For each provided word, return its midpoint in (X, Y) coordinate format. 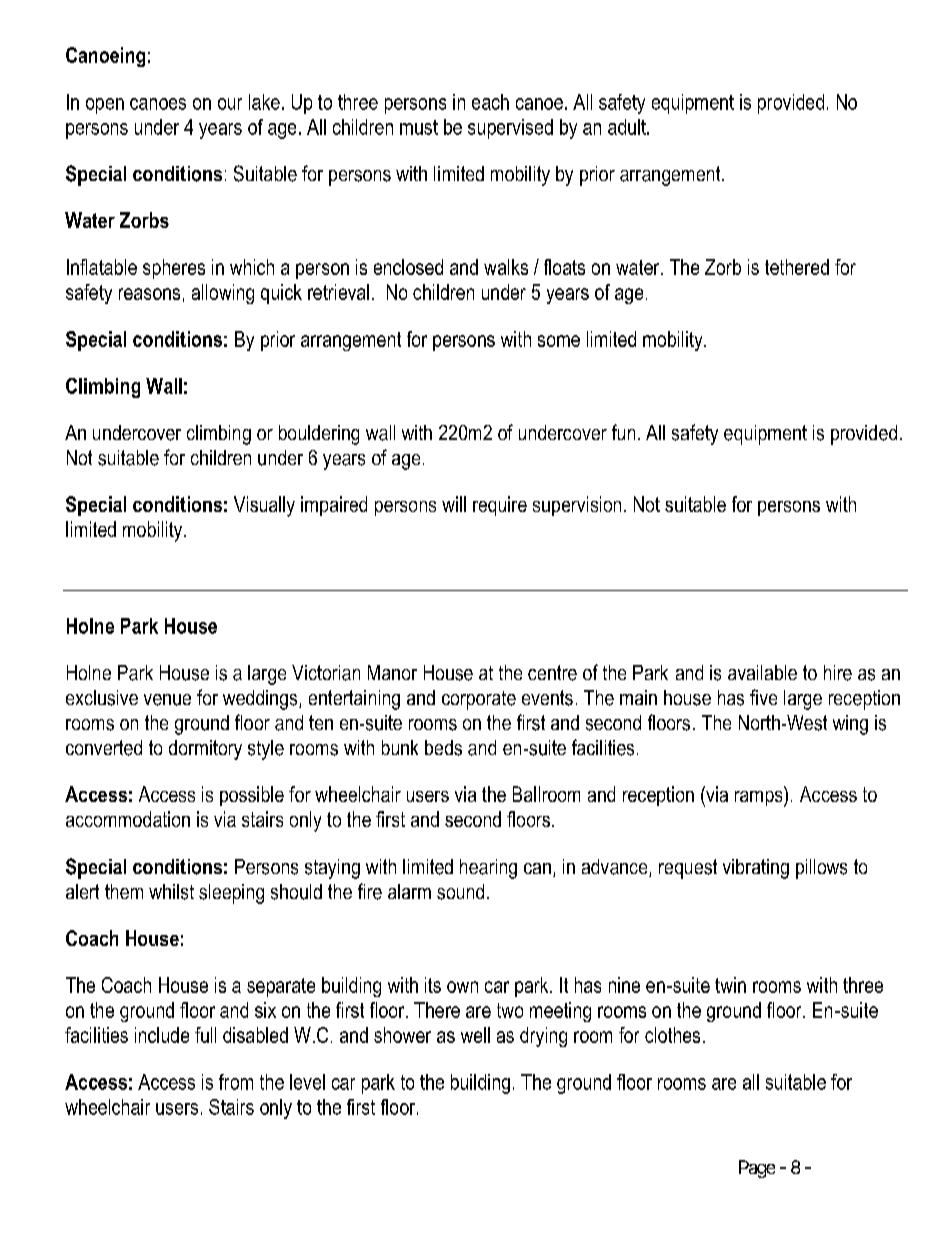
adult (628, 127)
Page (757, 1169)
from (236, 1082)
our (230, 104)
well (475, 1035)
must (419, 127)
